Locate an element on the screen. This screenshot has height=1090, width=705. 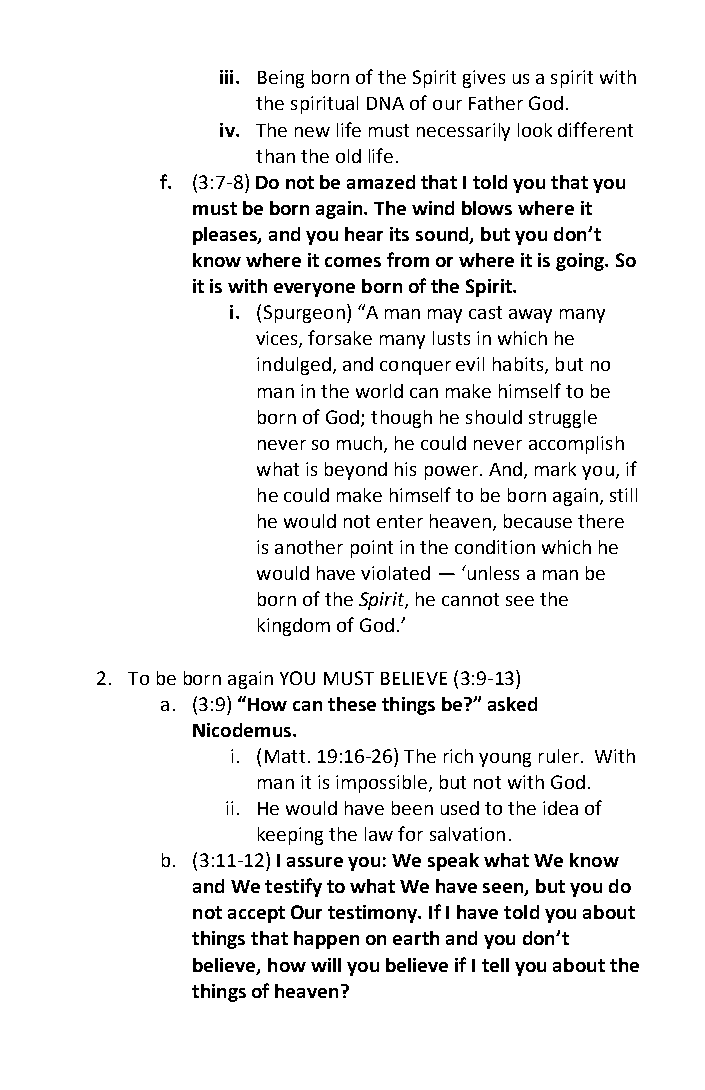
there is located at coordinates (601, 521).
